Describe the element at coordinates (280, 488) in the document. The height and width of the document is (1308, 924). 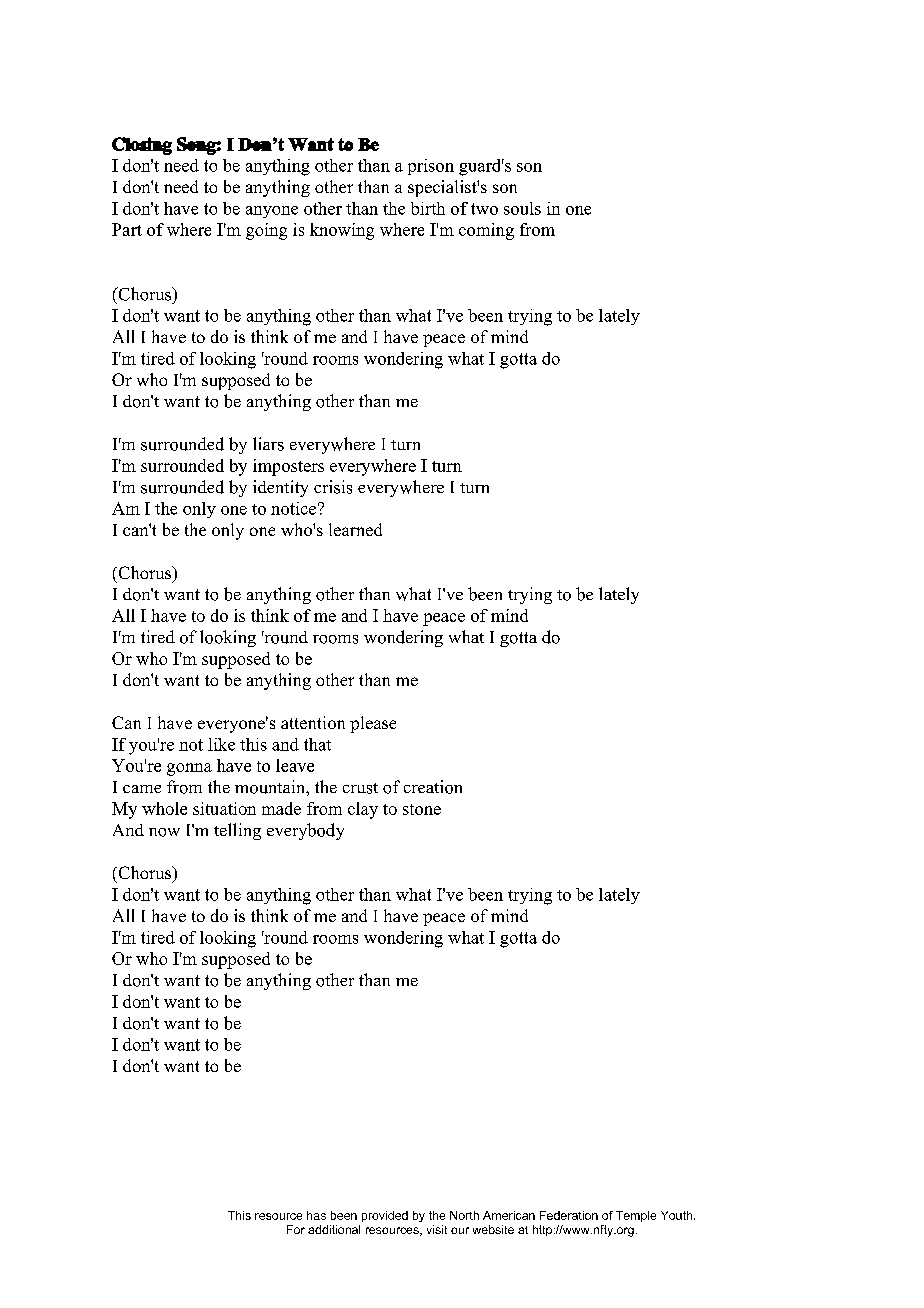
I see `identity` at that location.
